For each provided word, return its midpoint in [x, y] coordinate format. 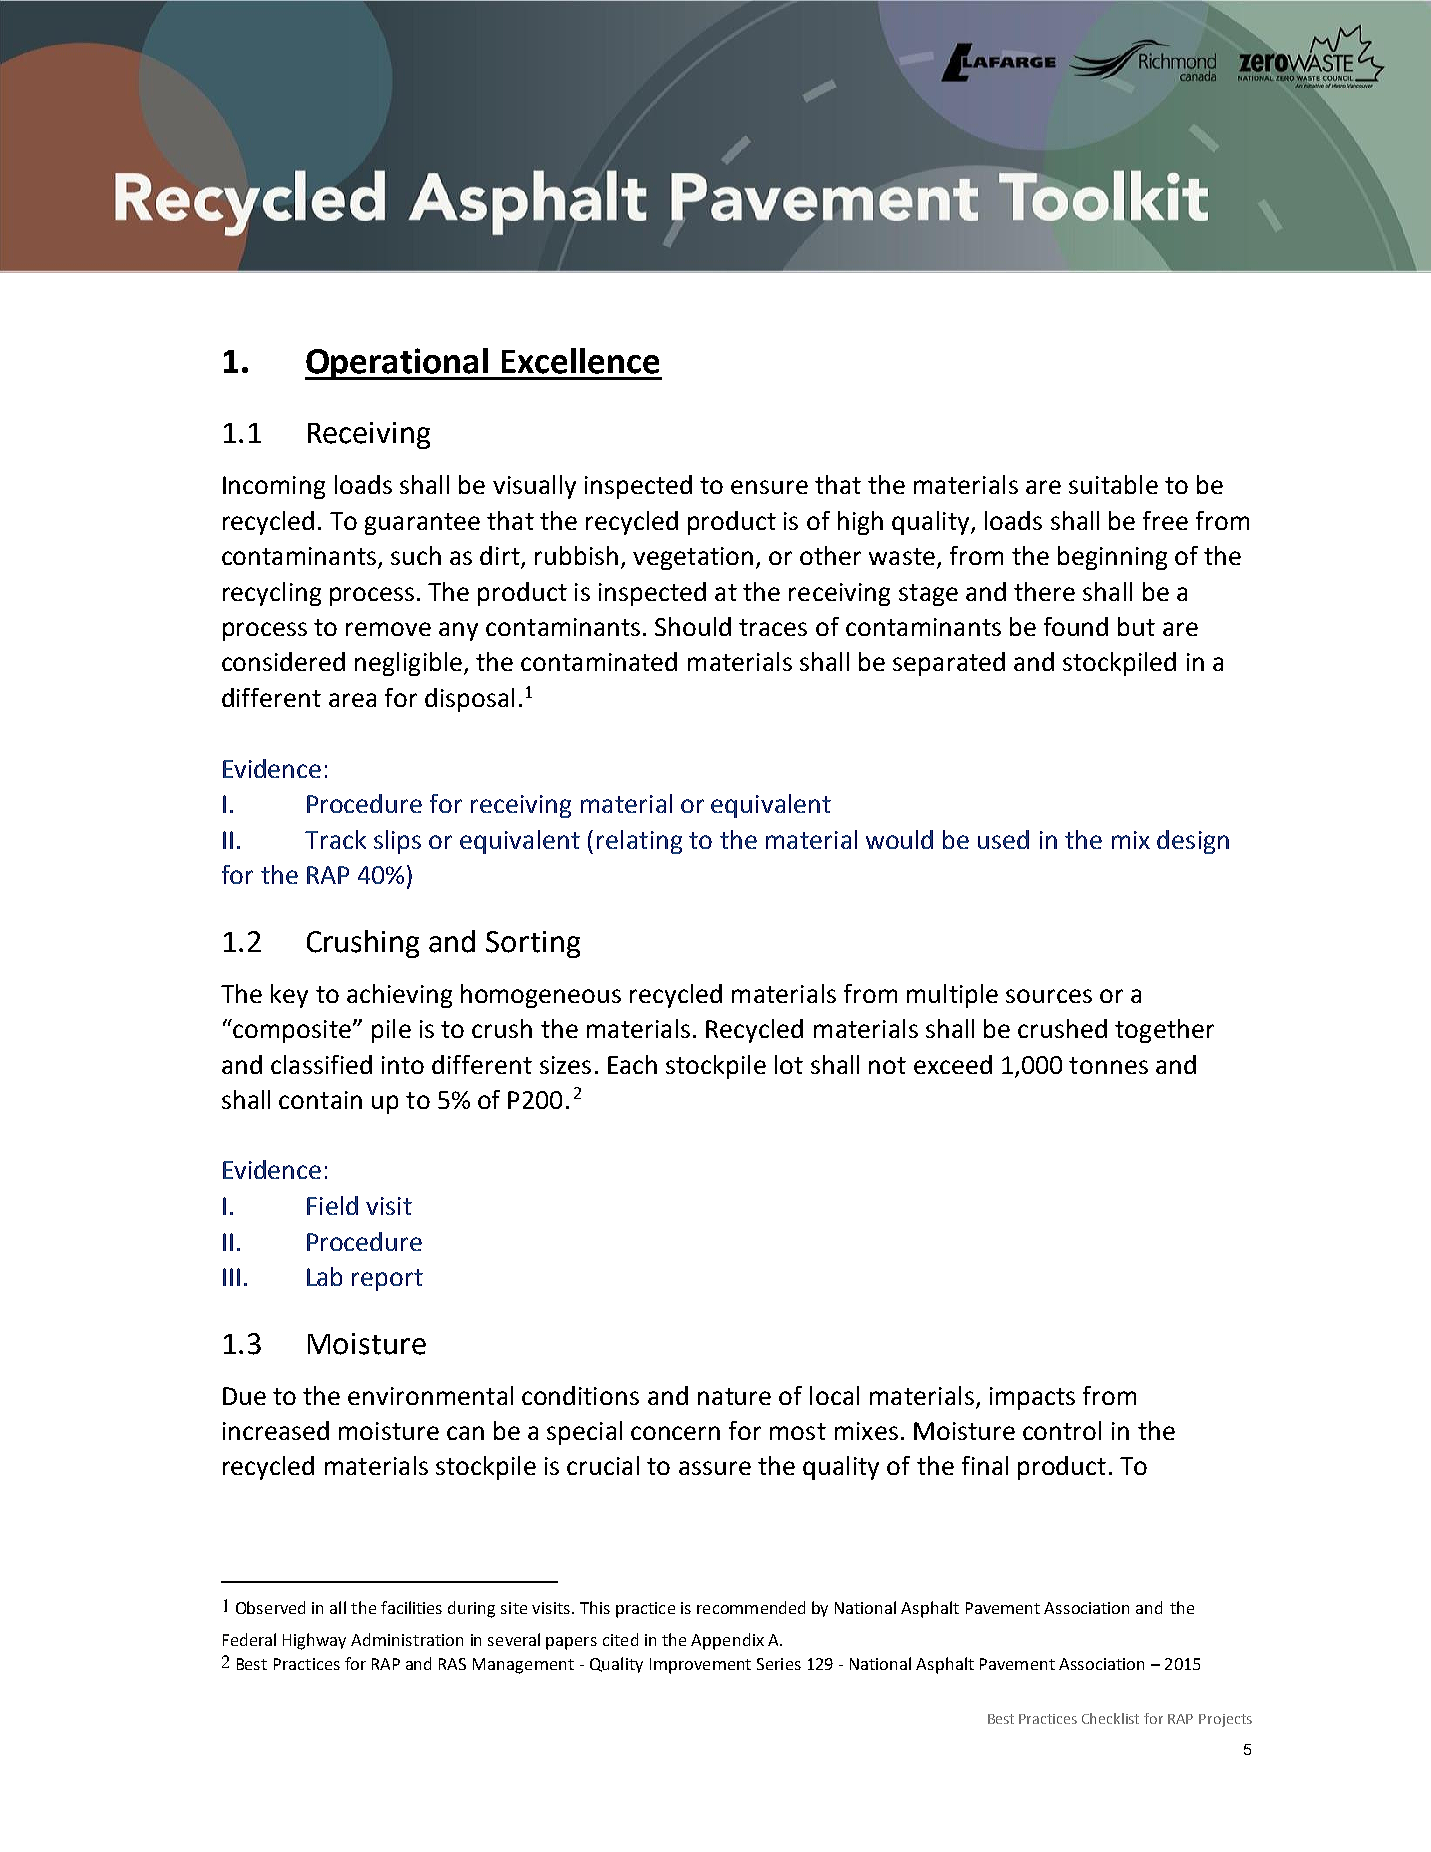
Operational [398, 364]
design [1193, 842]
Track [335, 839]
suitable [1113, 484]
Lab [324, 1276]
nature [734, 1396]
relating [639, 842]
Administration [407, 1639]
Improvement [700, 1666]
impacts [1032, 1398]
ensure [769, 487]
